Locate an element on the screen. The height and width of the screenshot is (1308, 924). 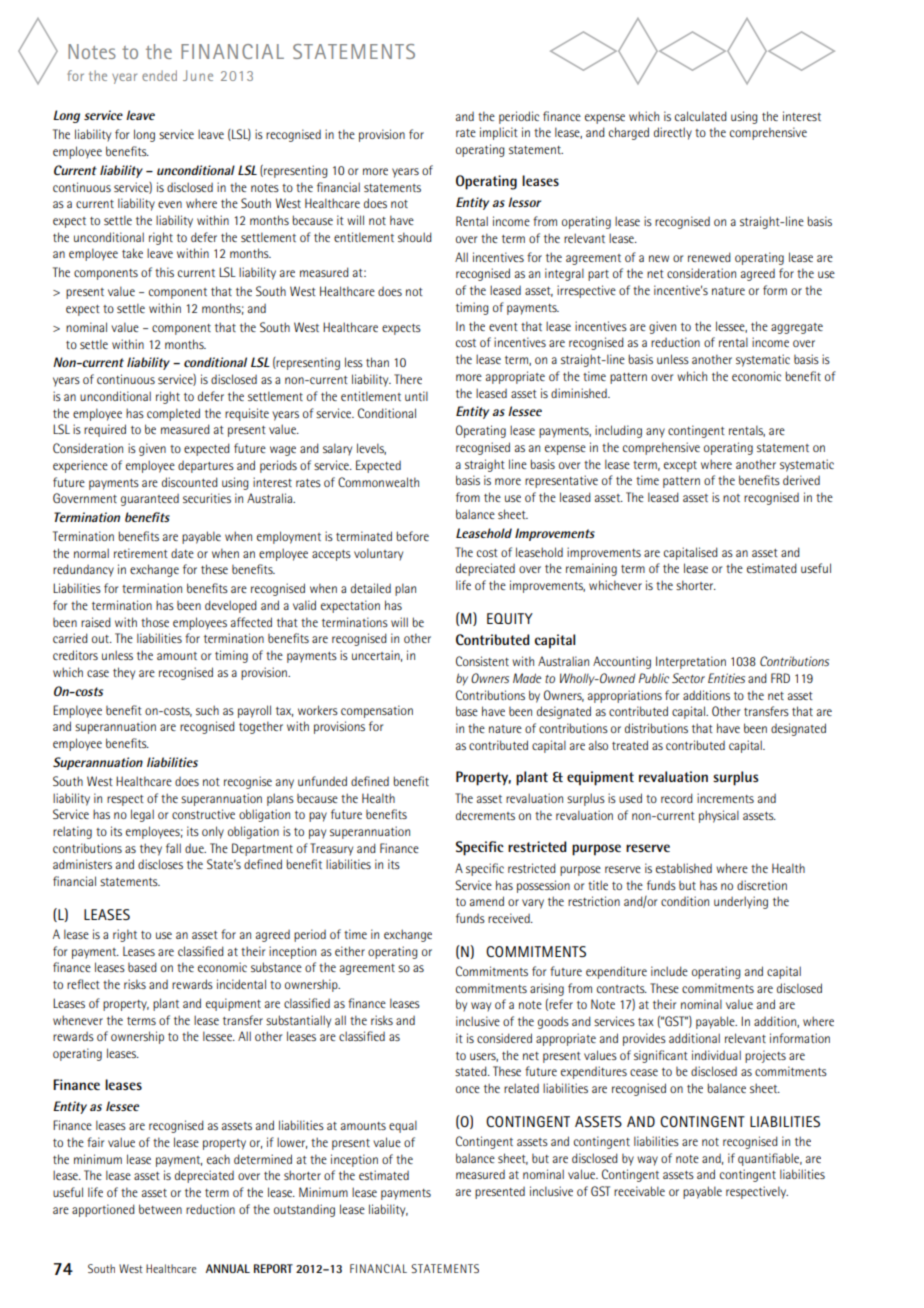
except is located at coordinates (680, 466).
